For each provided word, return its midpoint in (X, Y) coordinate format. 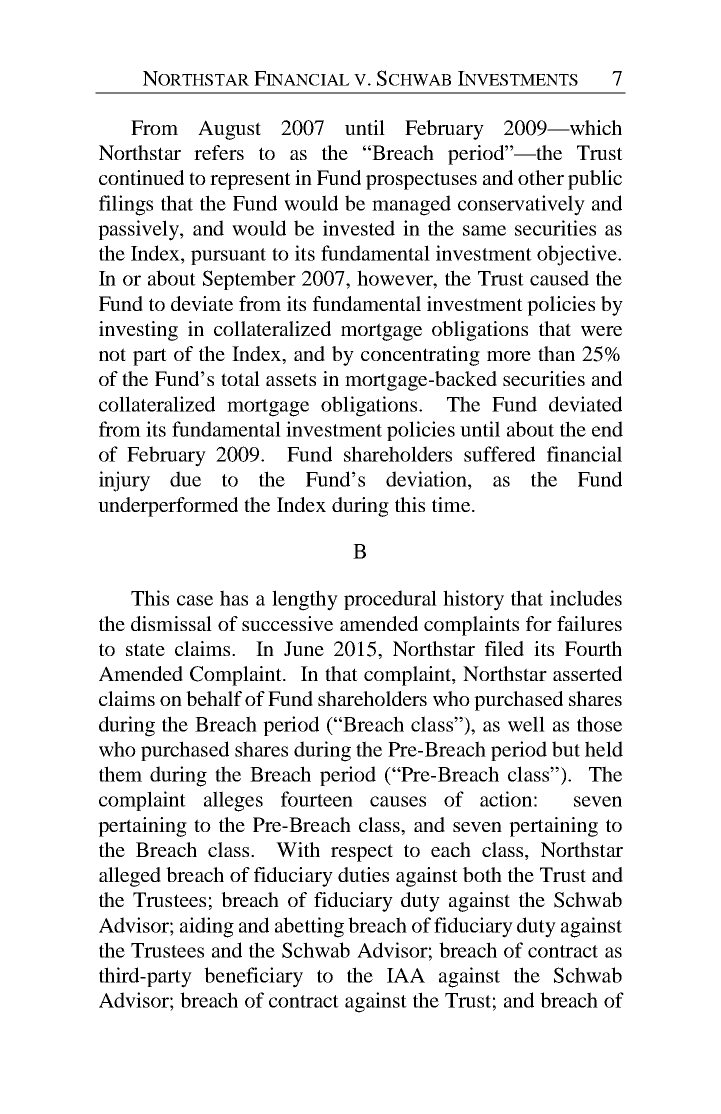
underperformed (168, 507)
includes (586, 598)
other (541, 177)
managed (411, 205)
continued (141, 177)
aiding (207, 927)
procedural (390, 600)
